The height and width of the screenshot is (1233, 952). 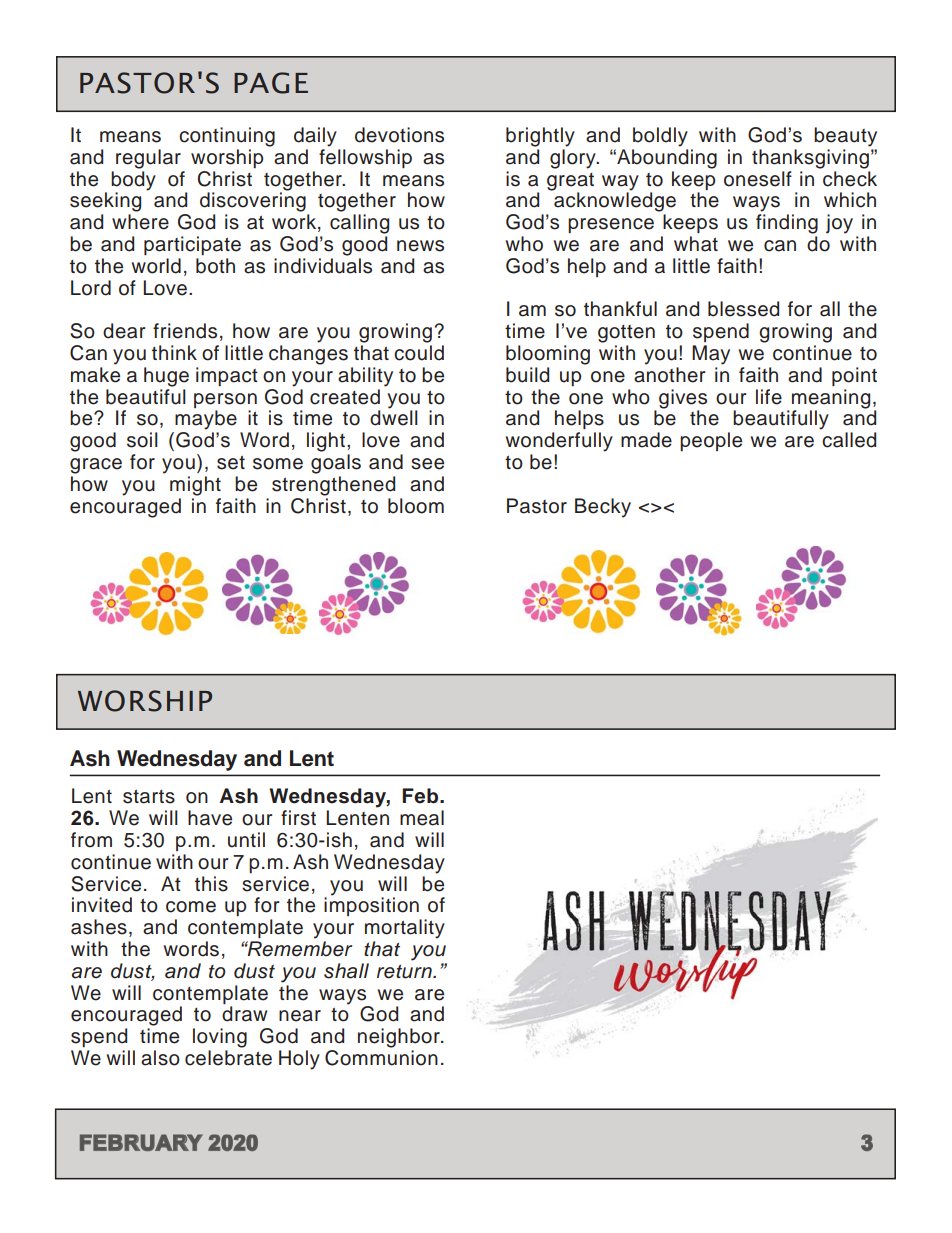 I want to click on FEBRUARY, so click(x=141, y=1142).
